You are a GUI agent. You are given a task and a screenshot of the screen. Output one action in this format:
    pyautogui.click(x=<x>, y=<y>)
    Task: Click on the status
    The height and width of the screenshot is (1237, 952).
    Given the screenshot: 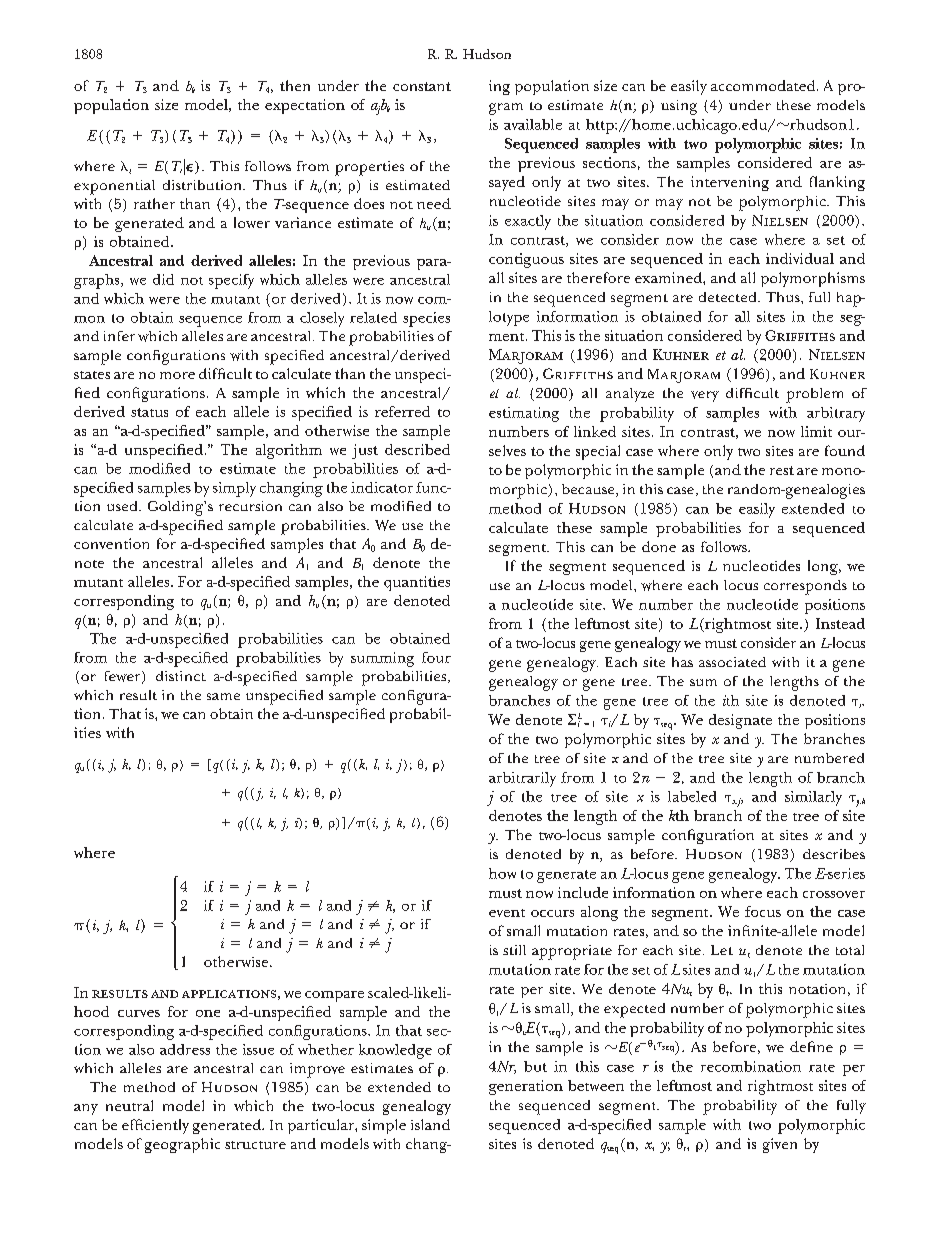 What is the action you would take?
    pyautogui.click(x=149, y=412)
